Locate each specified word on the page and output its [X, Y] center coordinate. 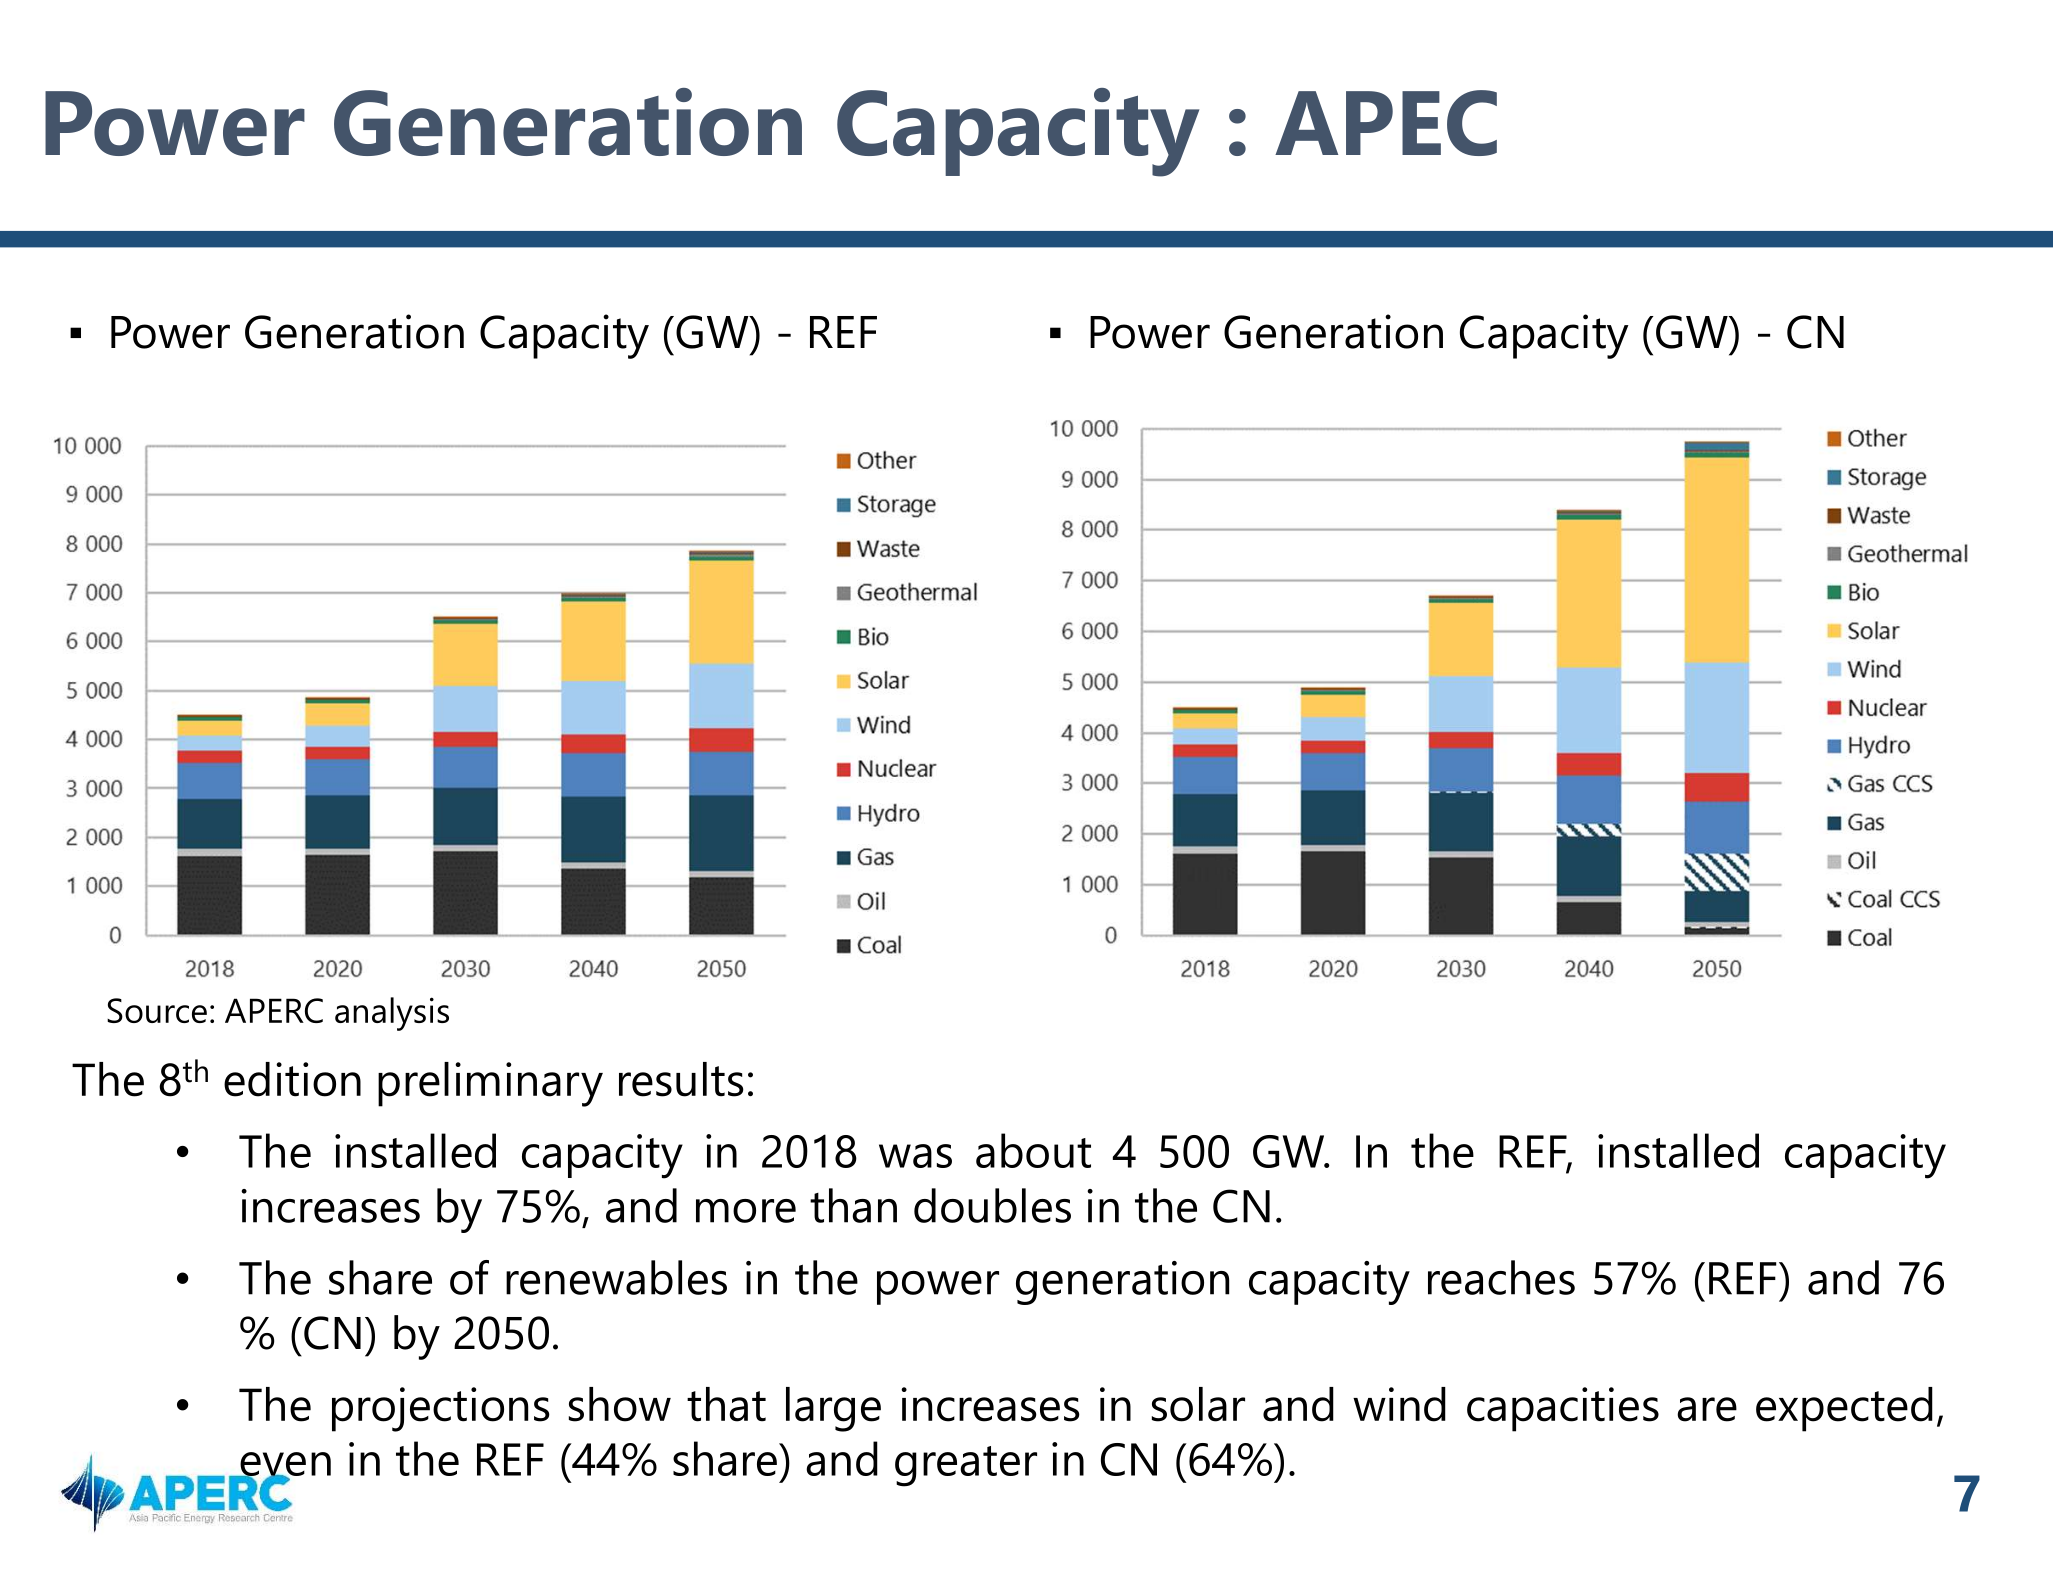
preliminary [490, 1084]
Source [157, 1010]
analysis [392, 1014]
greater [966, 1466]
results [681, 1079]
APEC [1386, 123]
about [1033, 1150]
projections [441, 1409]
